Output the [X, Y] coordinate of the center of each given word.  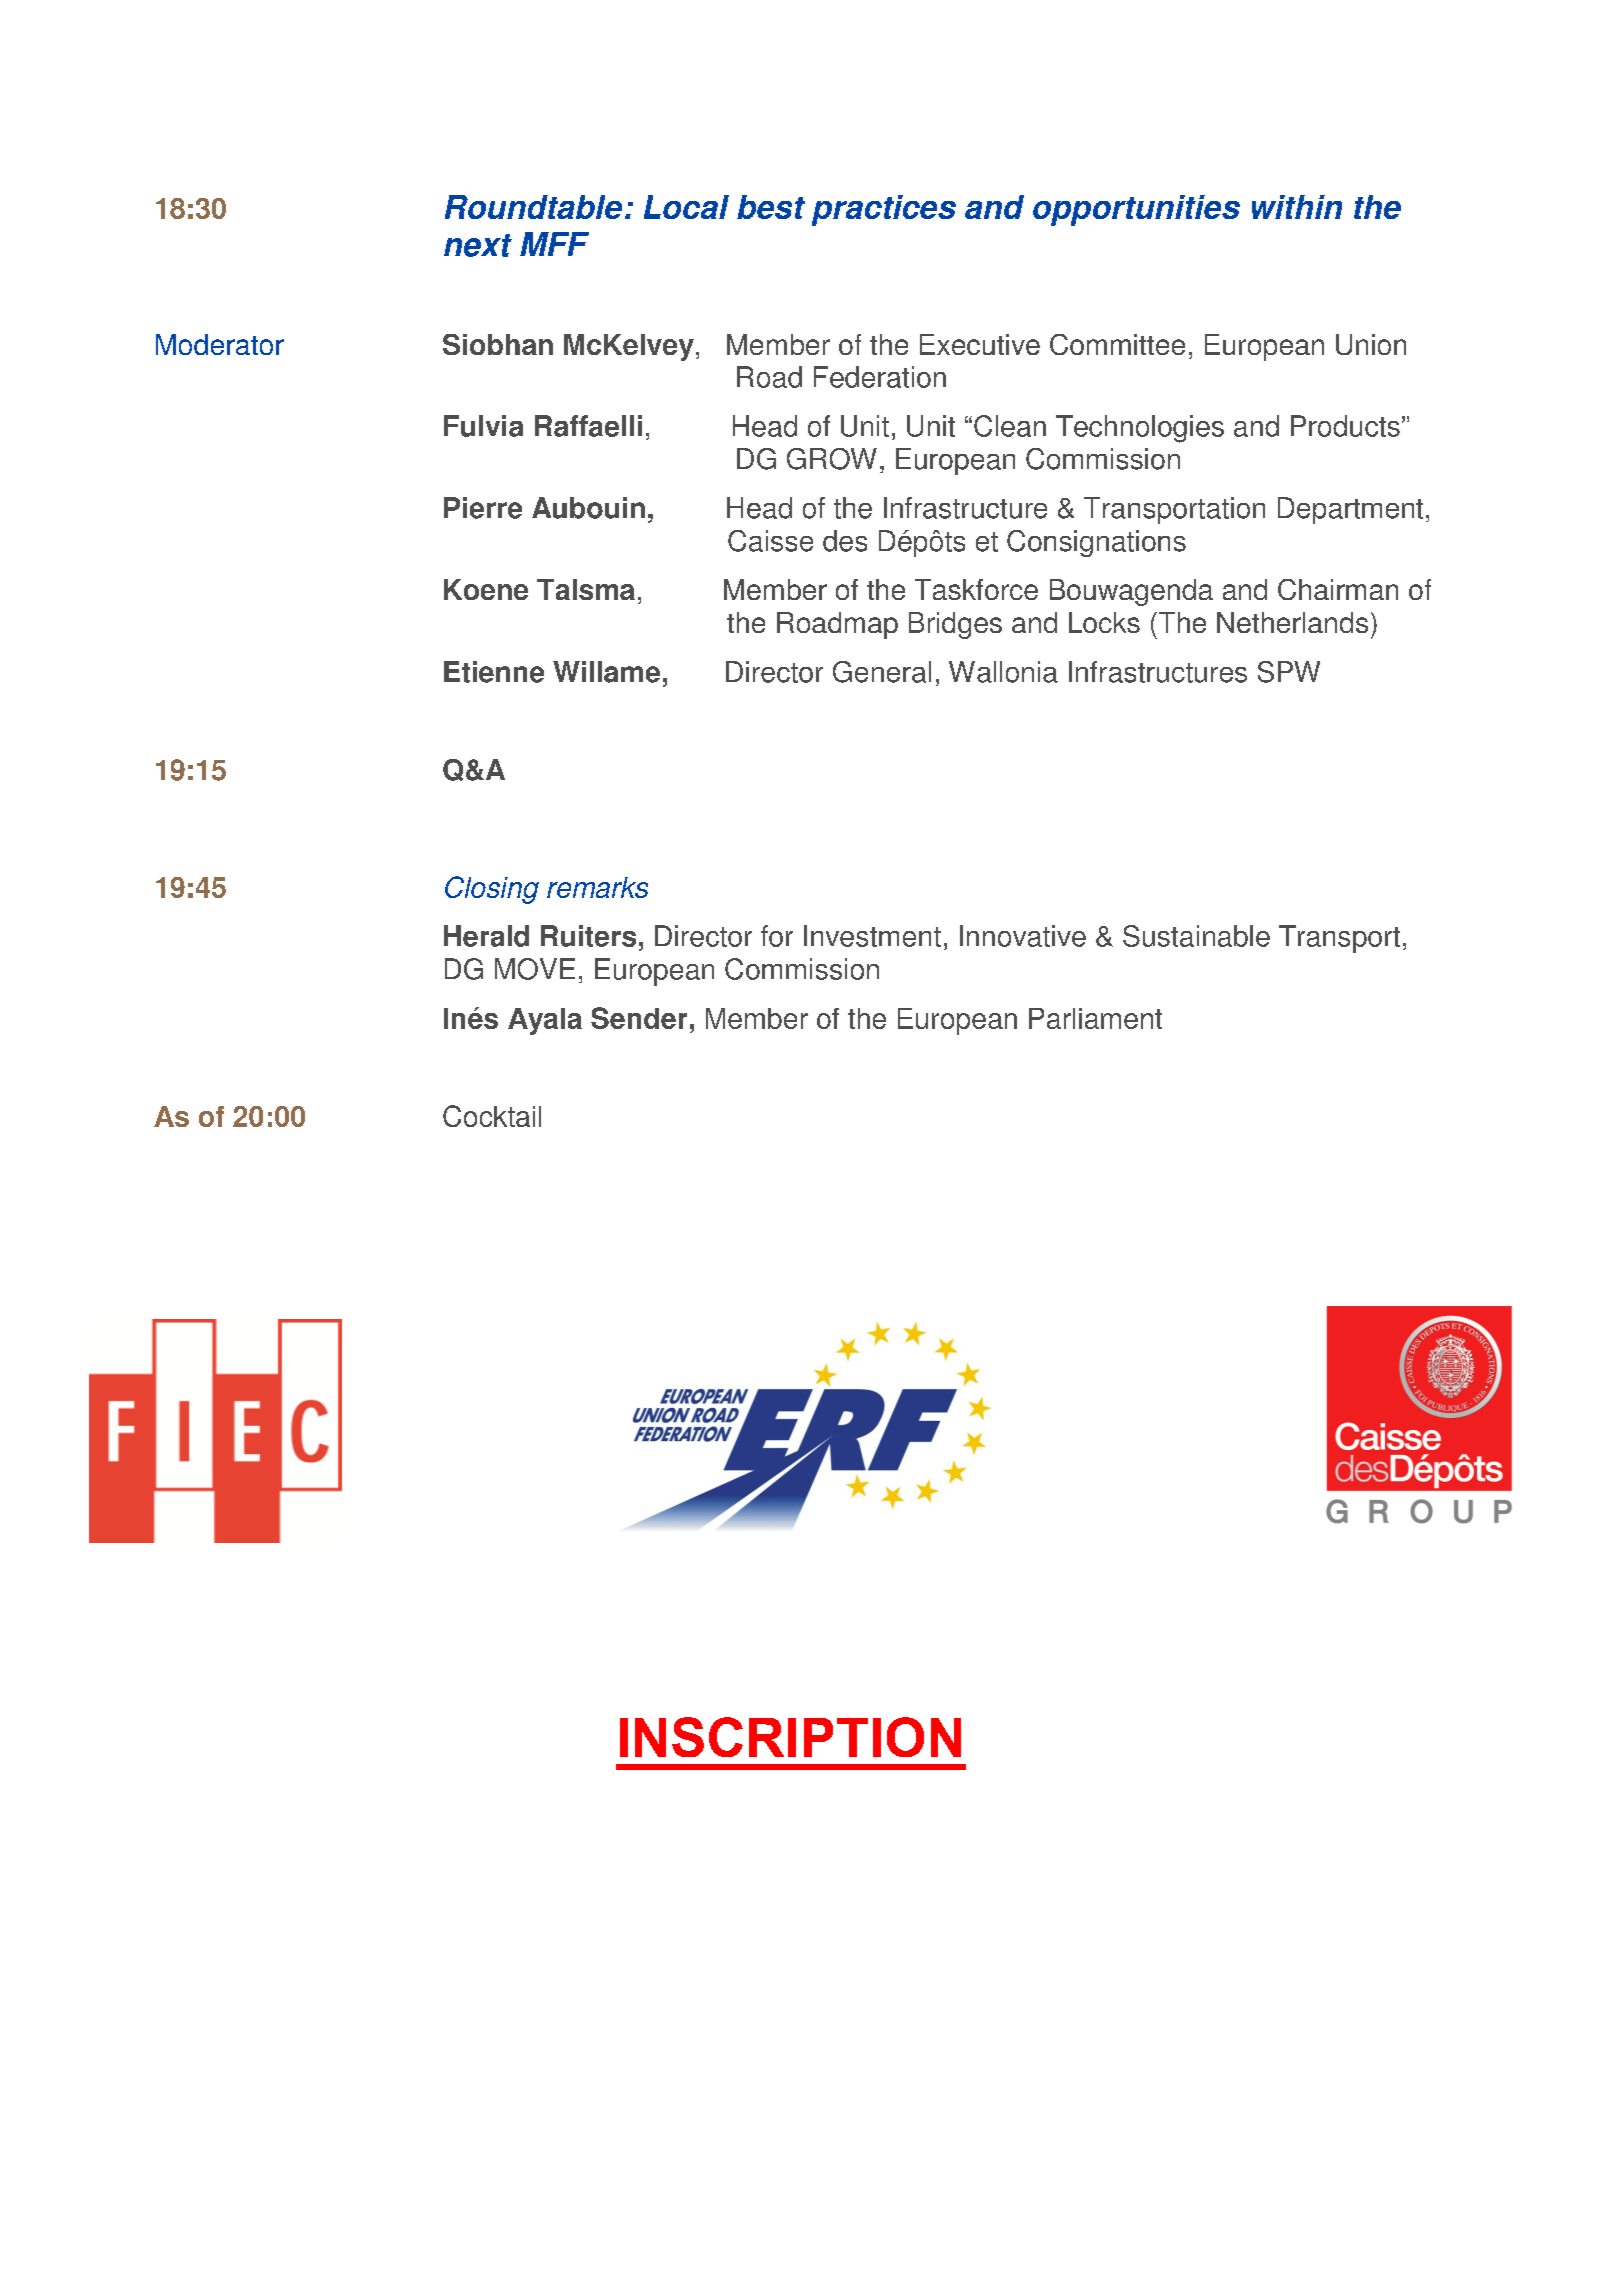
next [478, 245]
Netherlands [1292, 622]
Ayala [545, 1021]
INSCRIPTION [790, 1737]
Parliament [1095, 1018]
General [882, 672]
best [771, 207]
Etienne [494, 672]
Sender [639, 1018]
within [1297, 207]
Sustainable [1196, 936]
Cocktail [492, 1116]
